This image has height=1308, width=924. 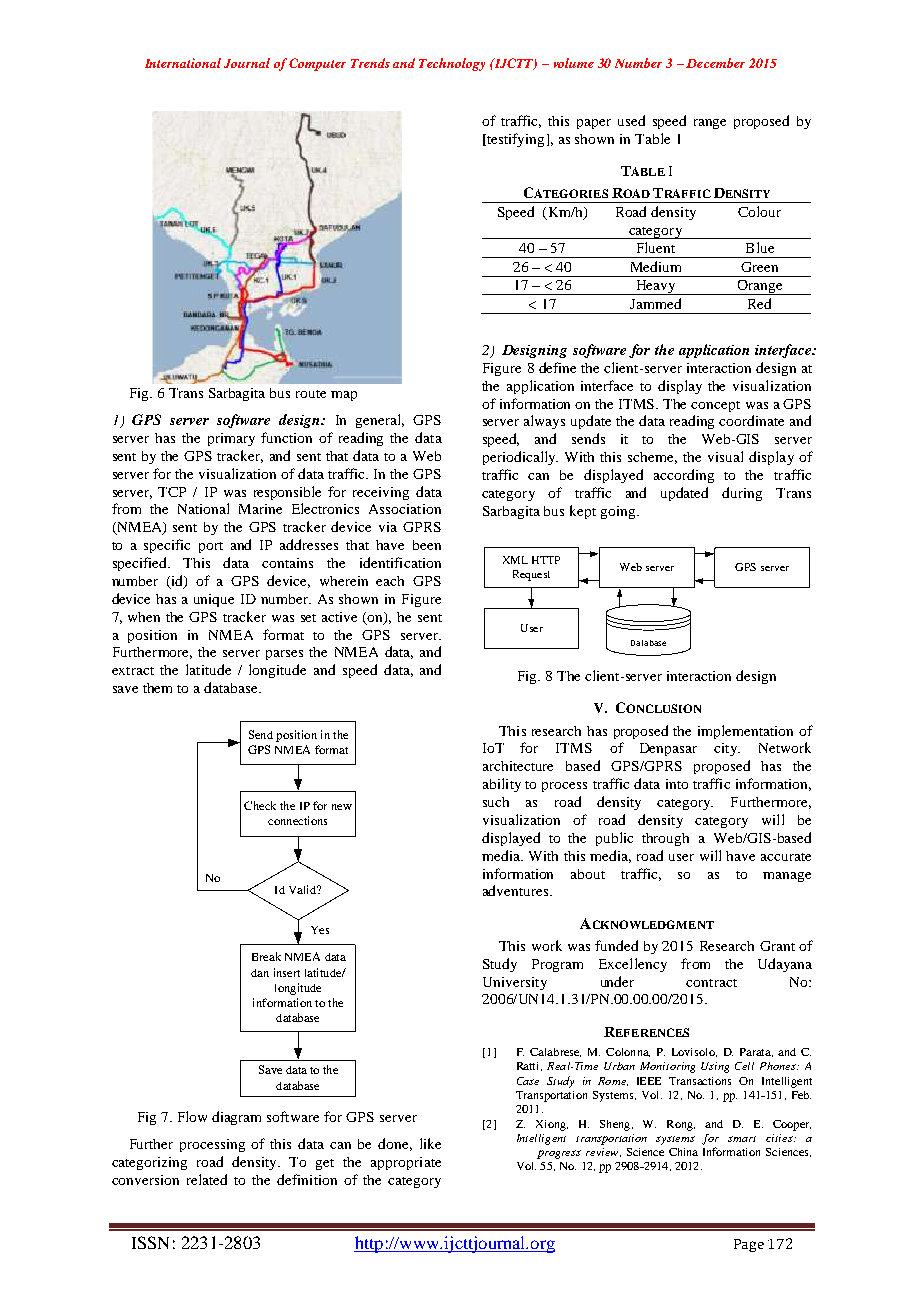 What do you see at coordinates (727, 749) in the image?
I see `city` at bounding box center [727, 749].
